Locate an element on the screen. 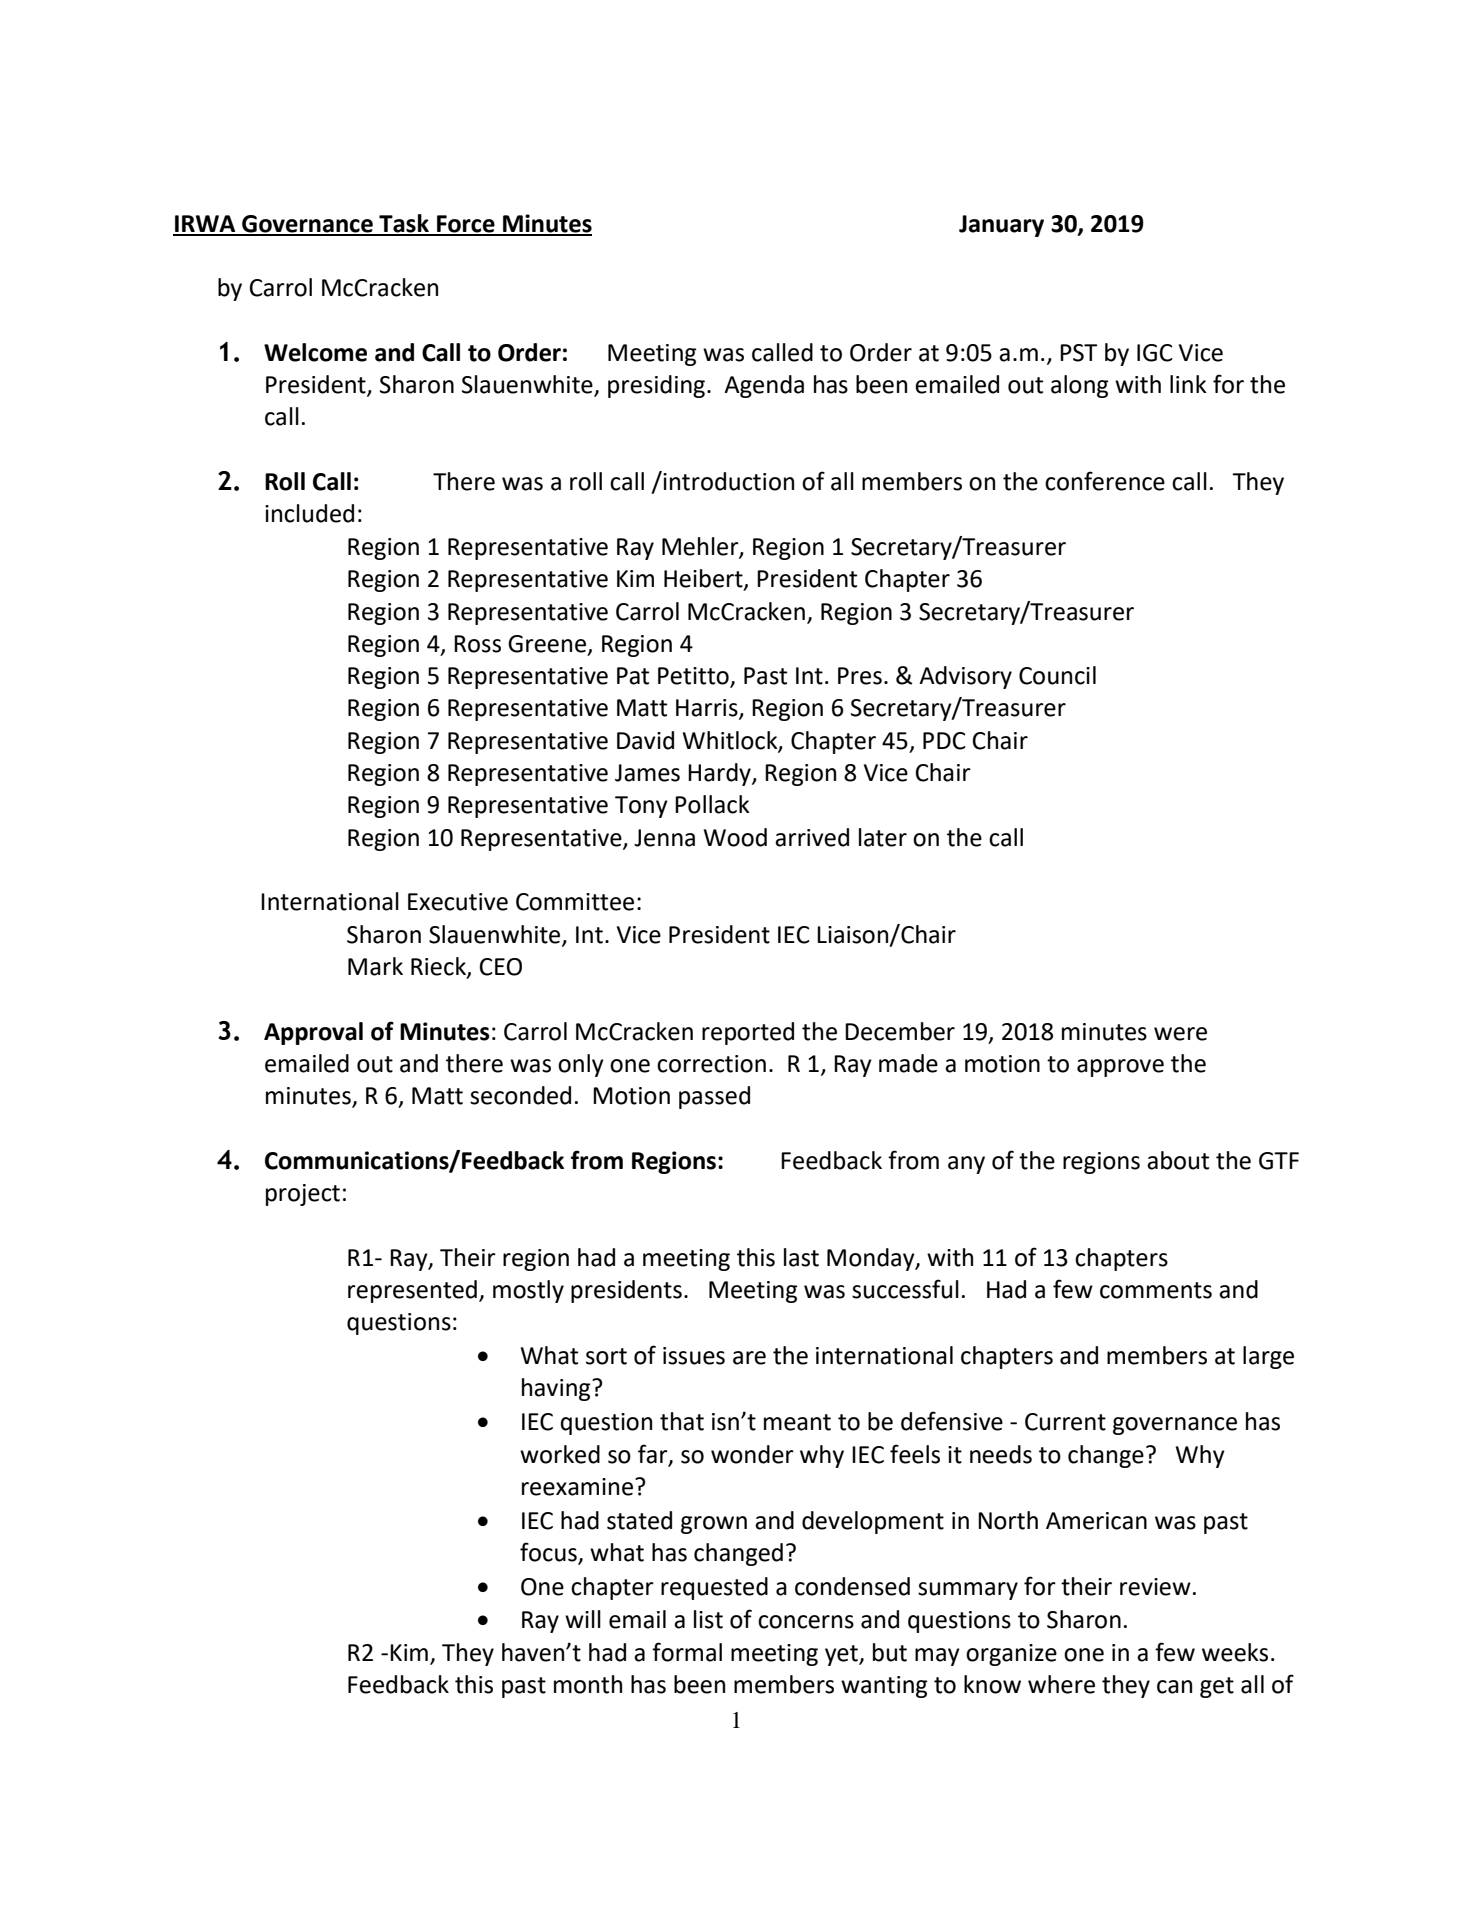  reported is located at coordinates (748, 1033).
